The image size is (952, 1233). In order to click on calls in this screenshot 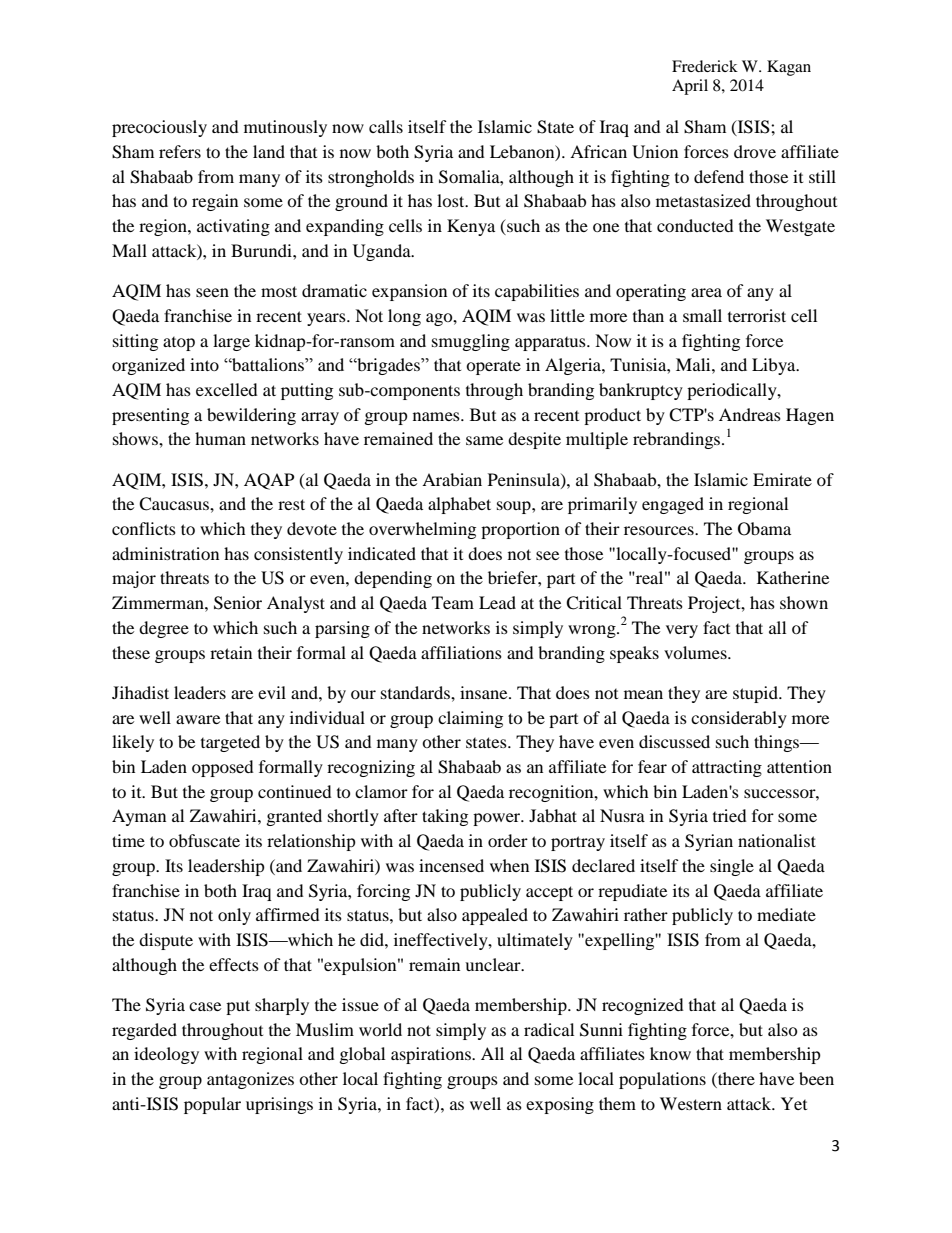, I will do `click(386, 126)`.
